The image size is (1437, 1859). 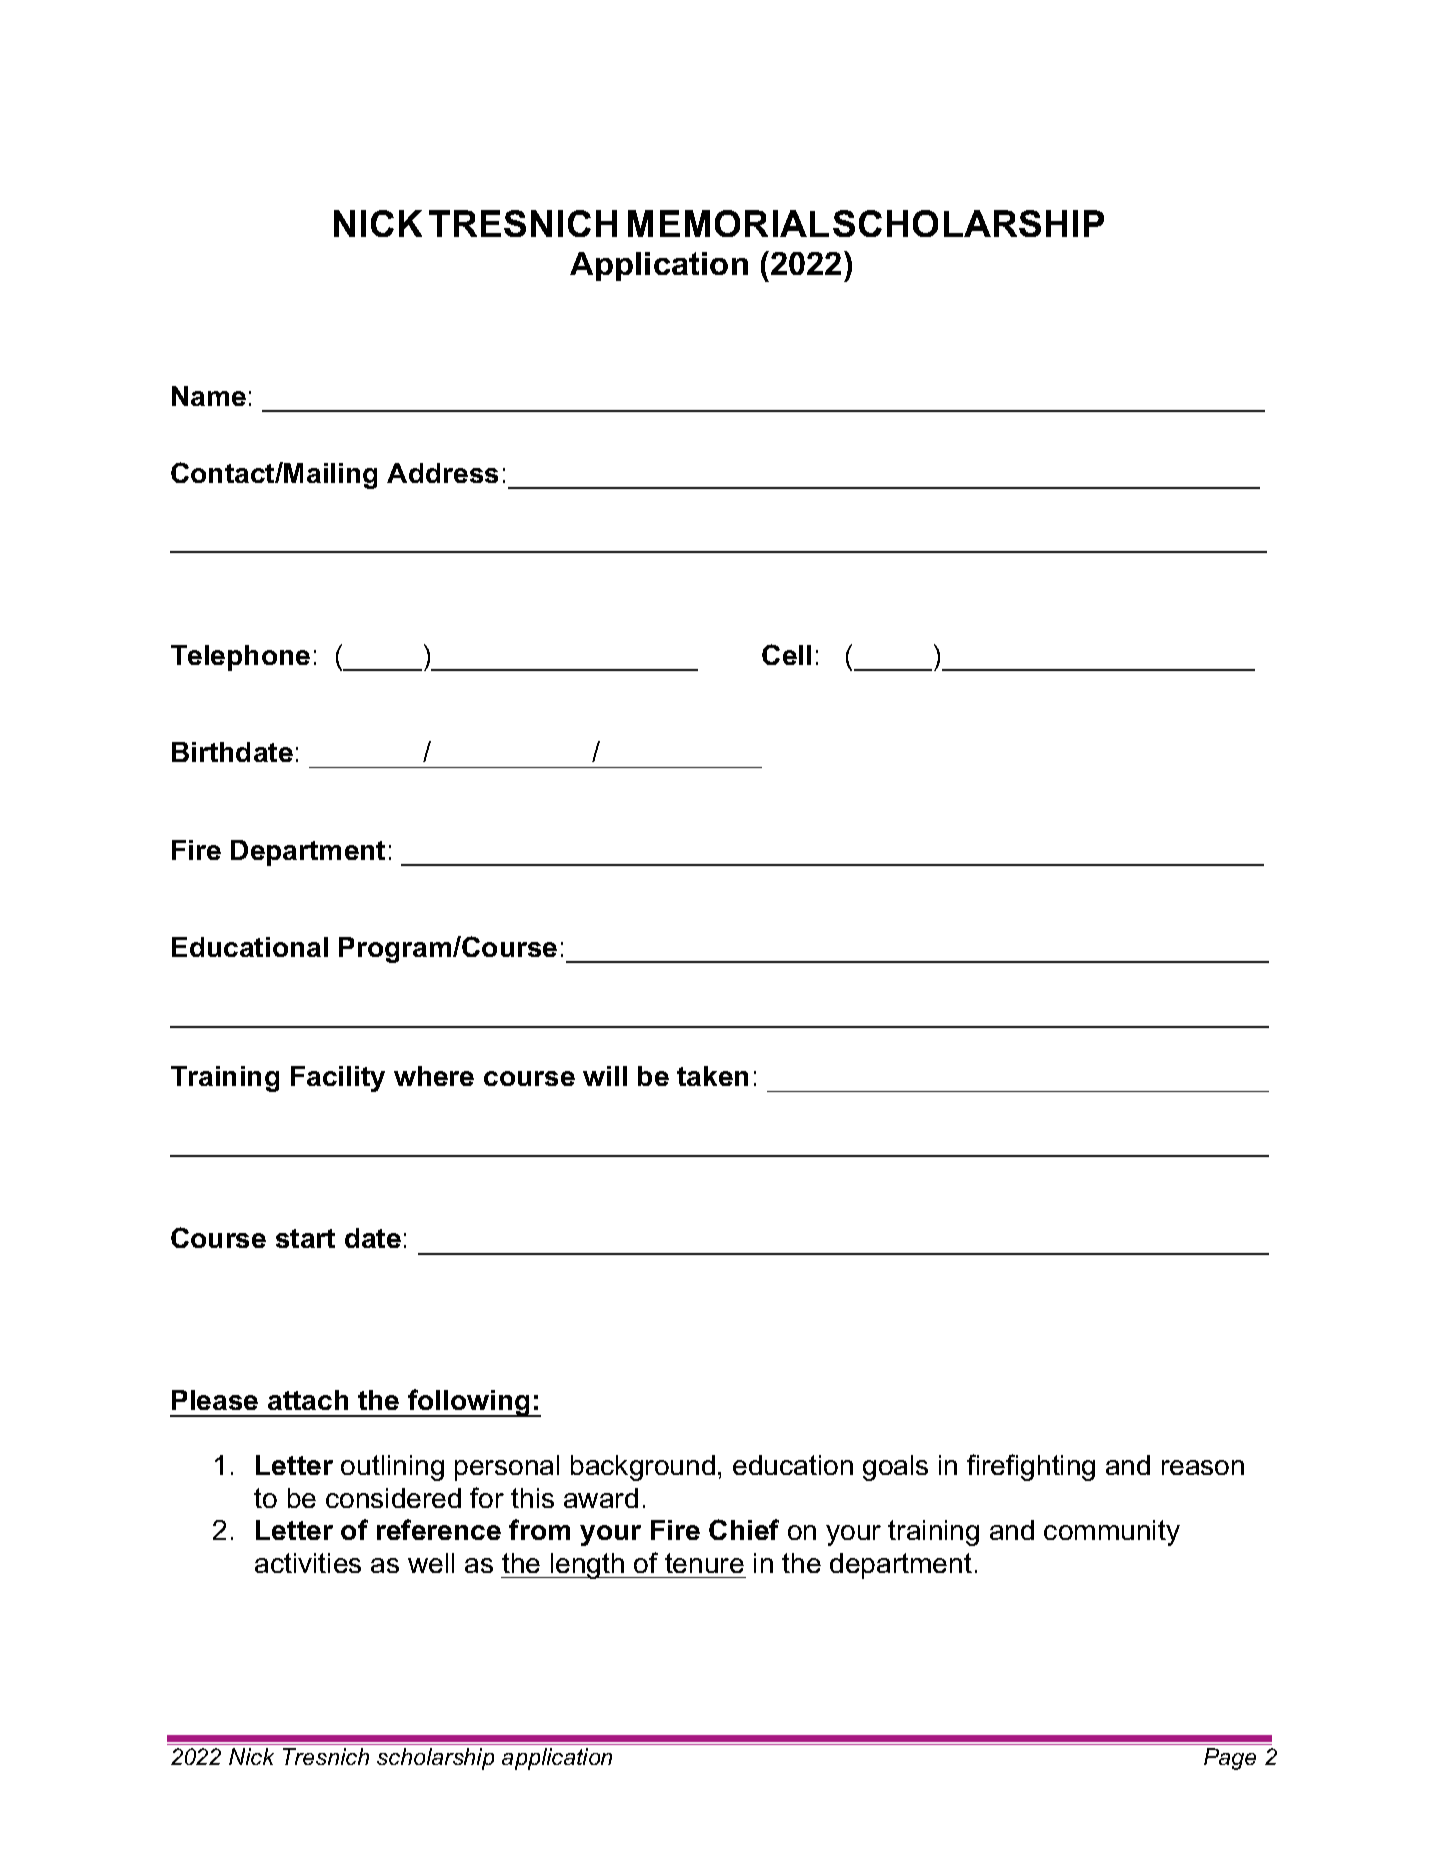 I want to click on taken, so click(x=712, y=1076).
